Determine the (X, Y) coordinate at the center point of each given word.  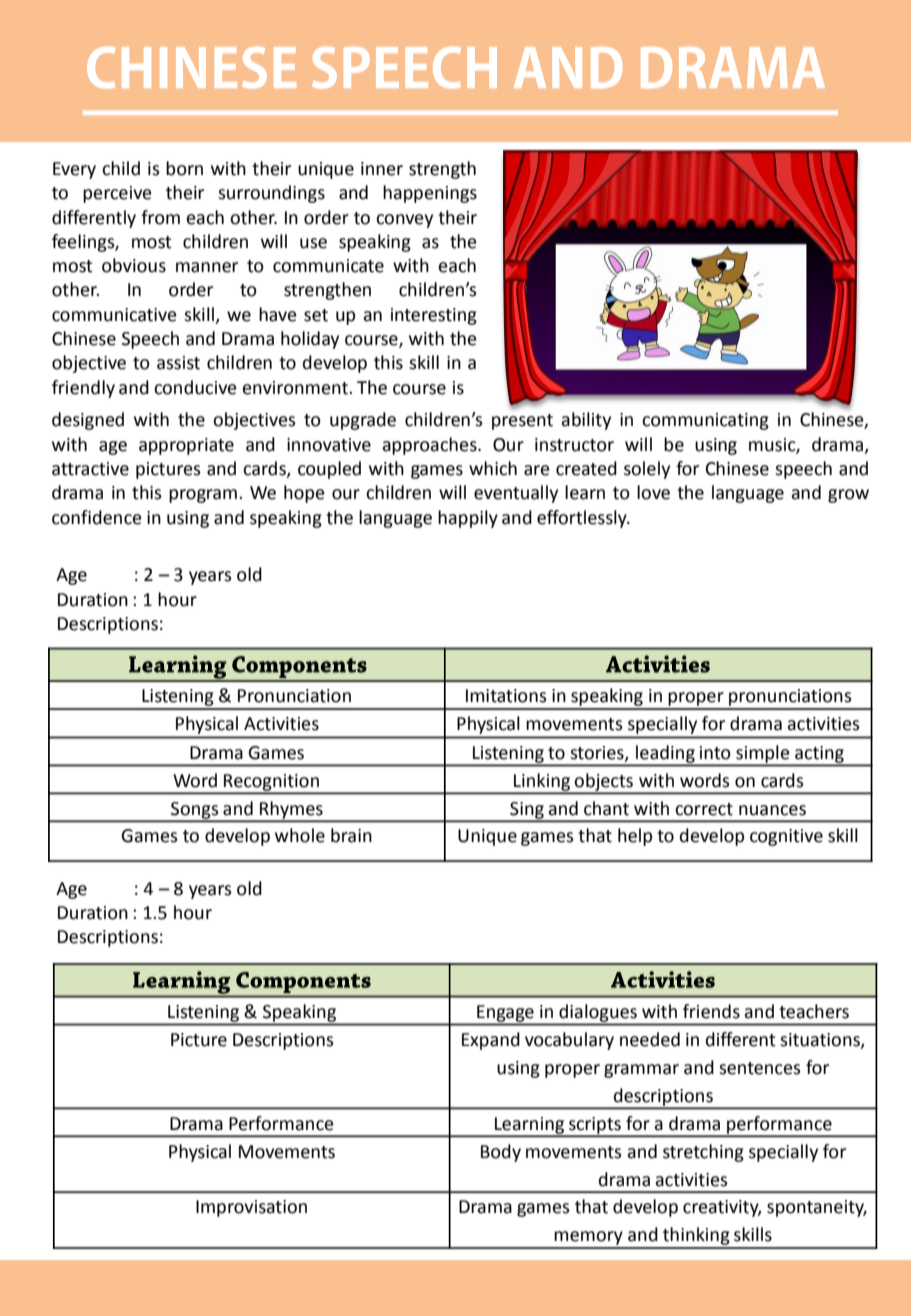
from (160, 217)
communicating (705, 421)
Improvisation (251, 1208)
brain (351, 835)
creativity (722, 1208)
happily (468, 519)
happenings (430, 194)
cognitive (786, 837)
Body (501, 1153)
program (203, 496)
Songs (195, 811)
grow (848, 496)
